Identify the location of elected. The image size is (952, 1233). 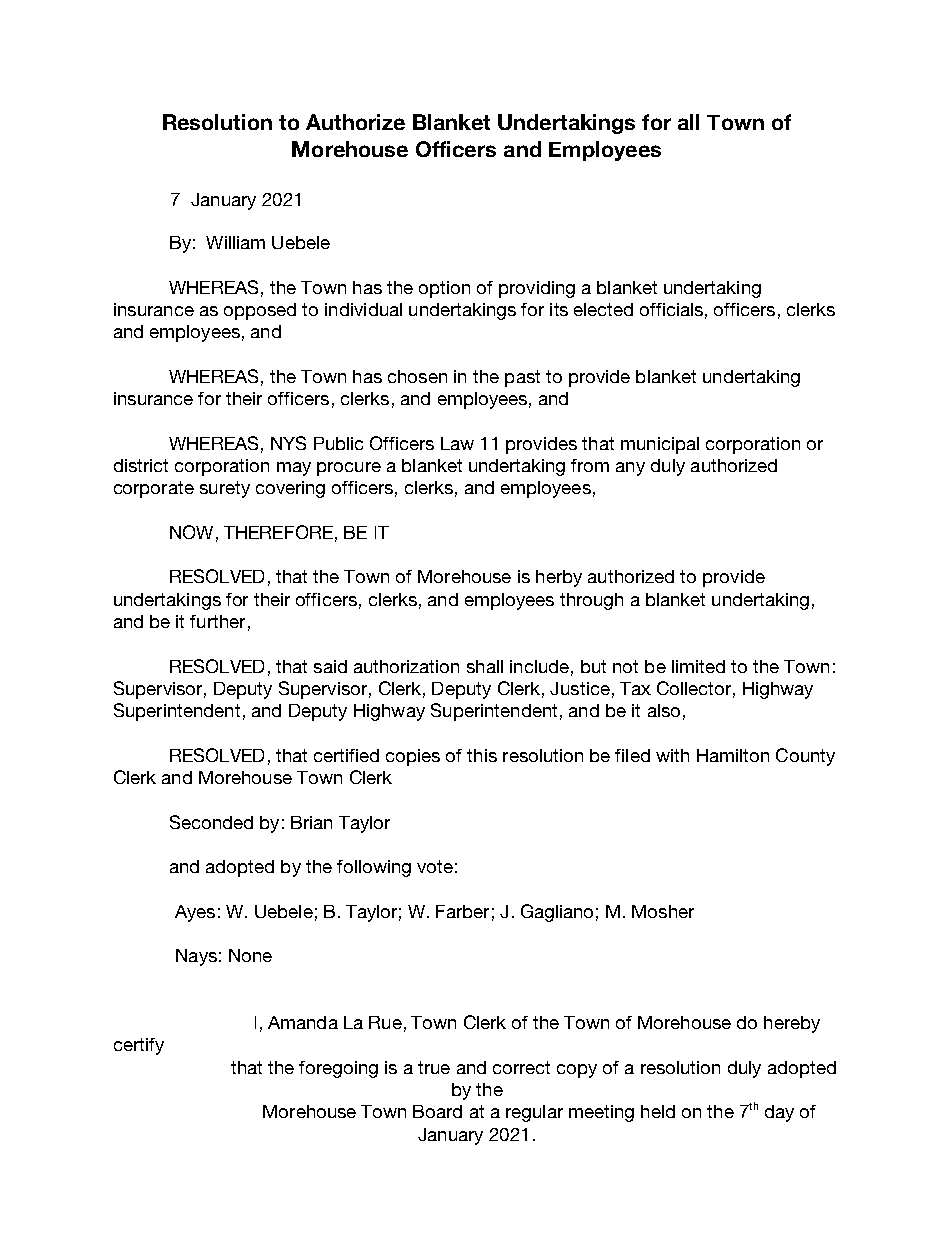
(603, 309).
